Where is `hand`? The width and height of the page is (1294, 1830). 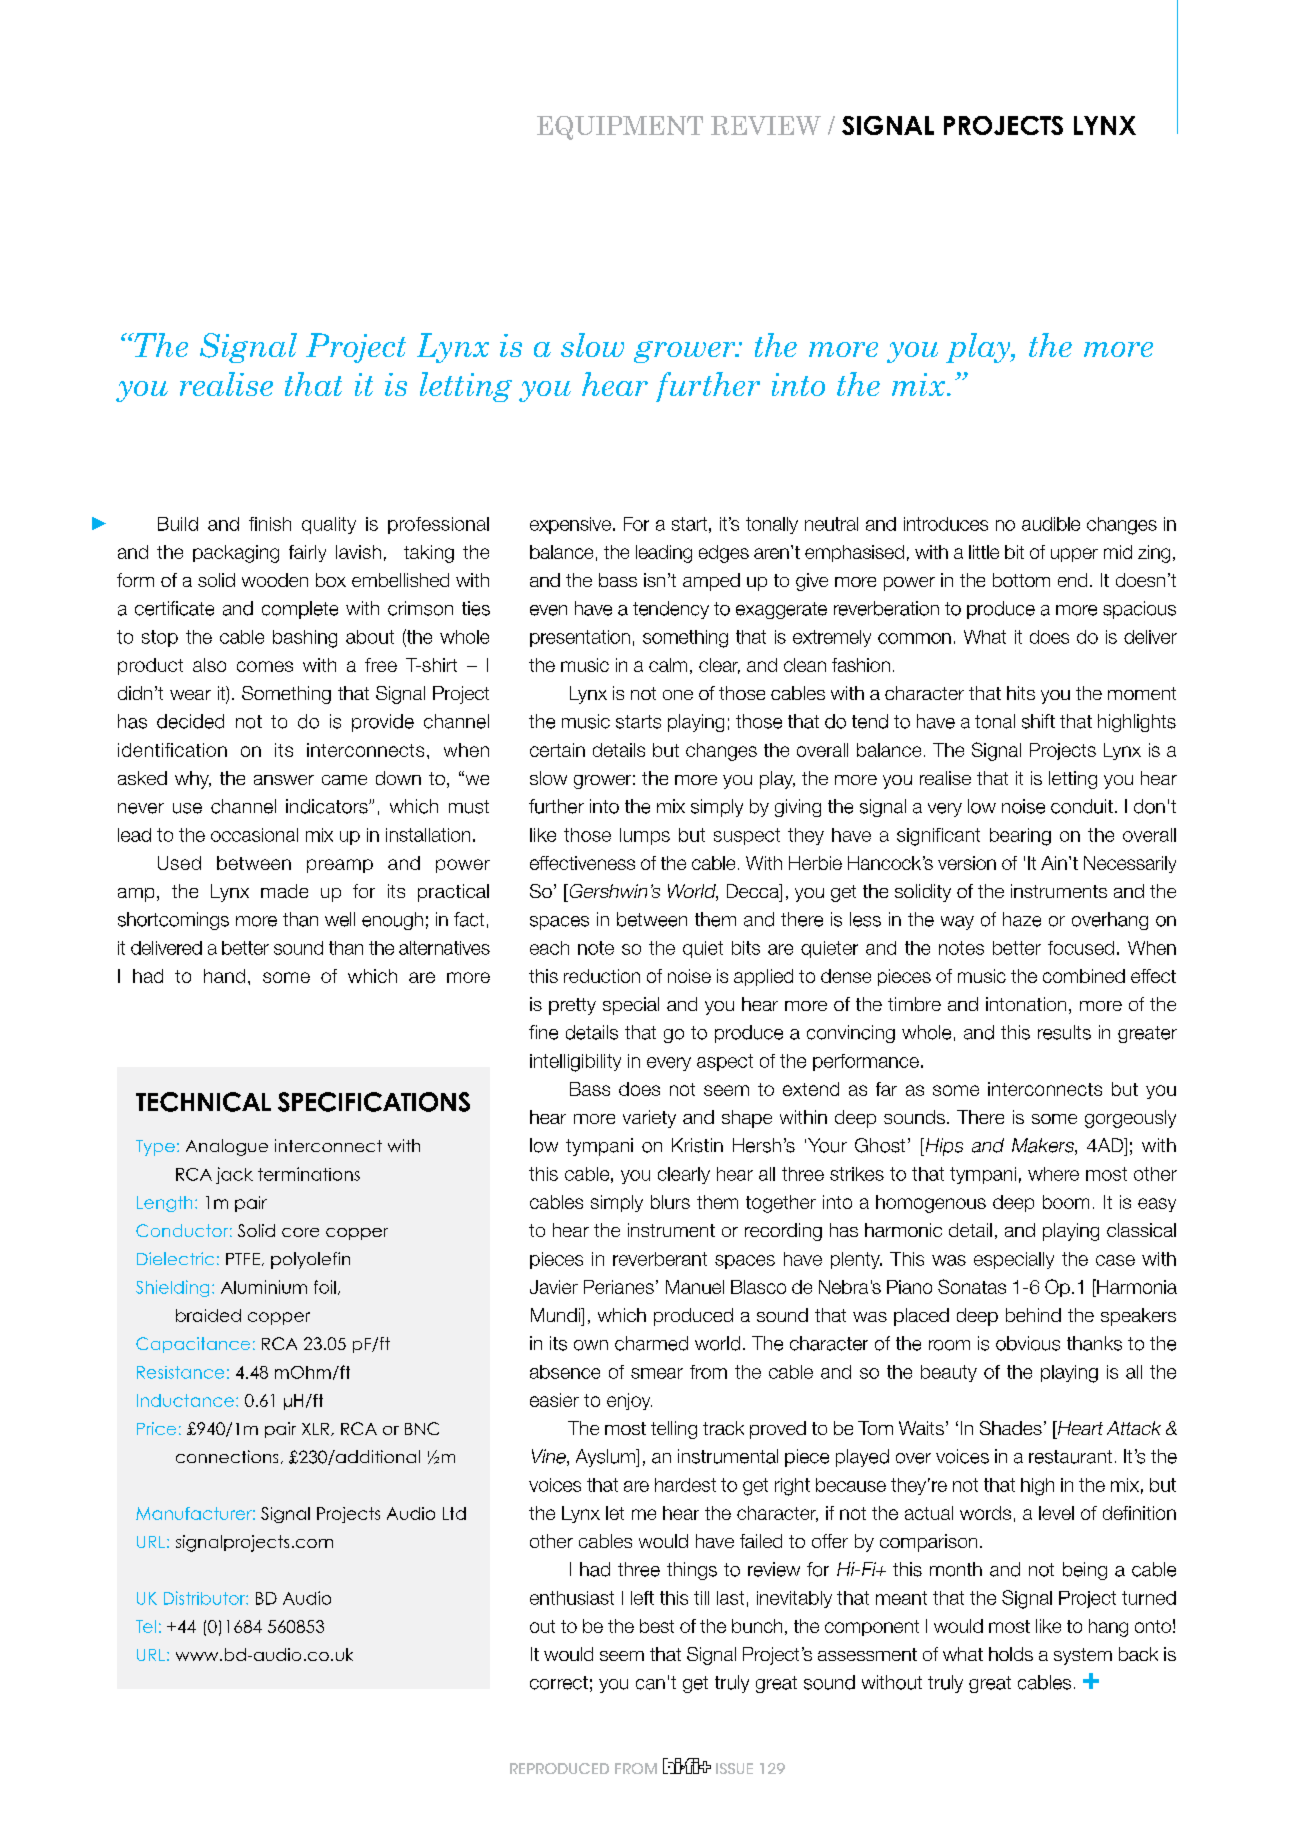 hand is located at coordinates (224, 976).
